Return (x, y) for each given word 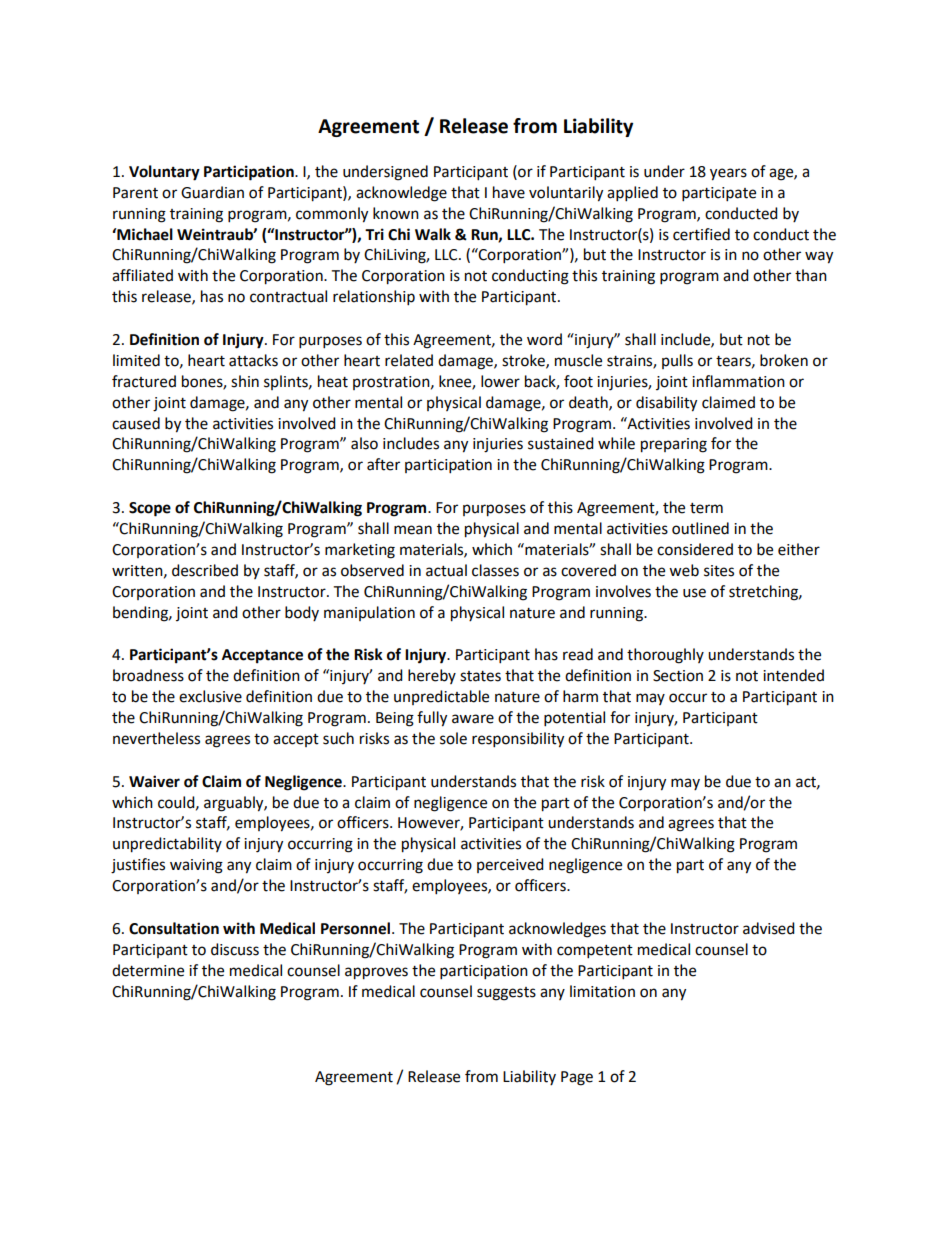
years (728, 174)
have (509, 192)
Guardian (212, 192)
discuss (235, 949)
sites (719, 571)
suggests (506, 994)
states (480, 676)
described (205, 570)
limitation (602, 991)
